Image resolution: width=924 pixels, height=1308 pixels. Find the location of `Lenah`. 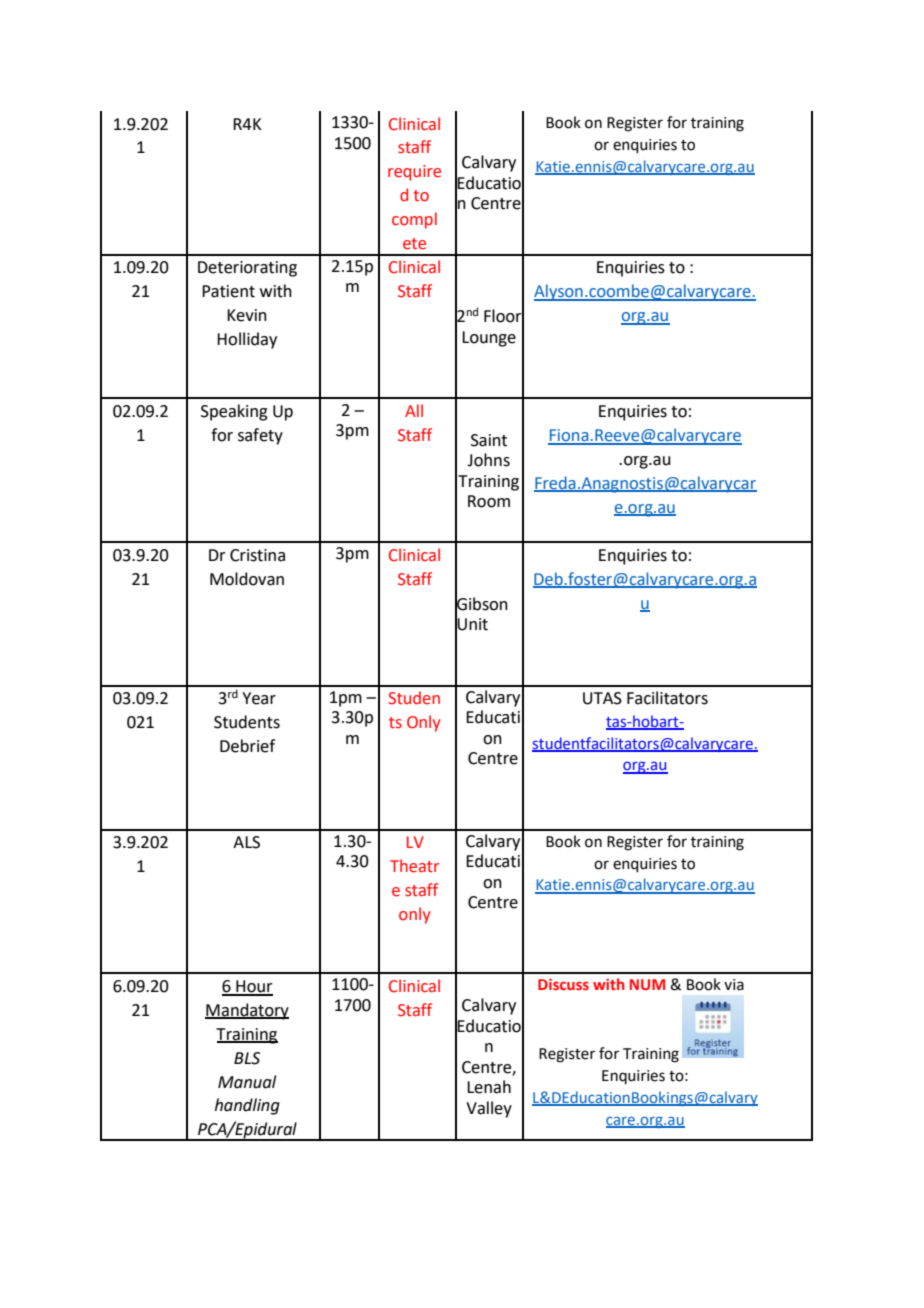

Lenah is located at coordinates (489, 1087).
